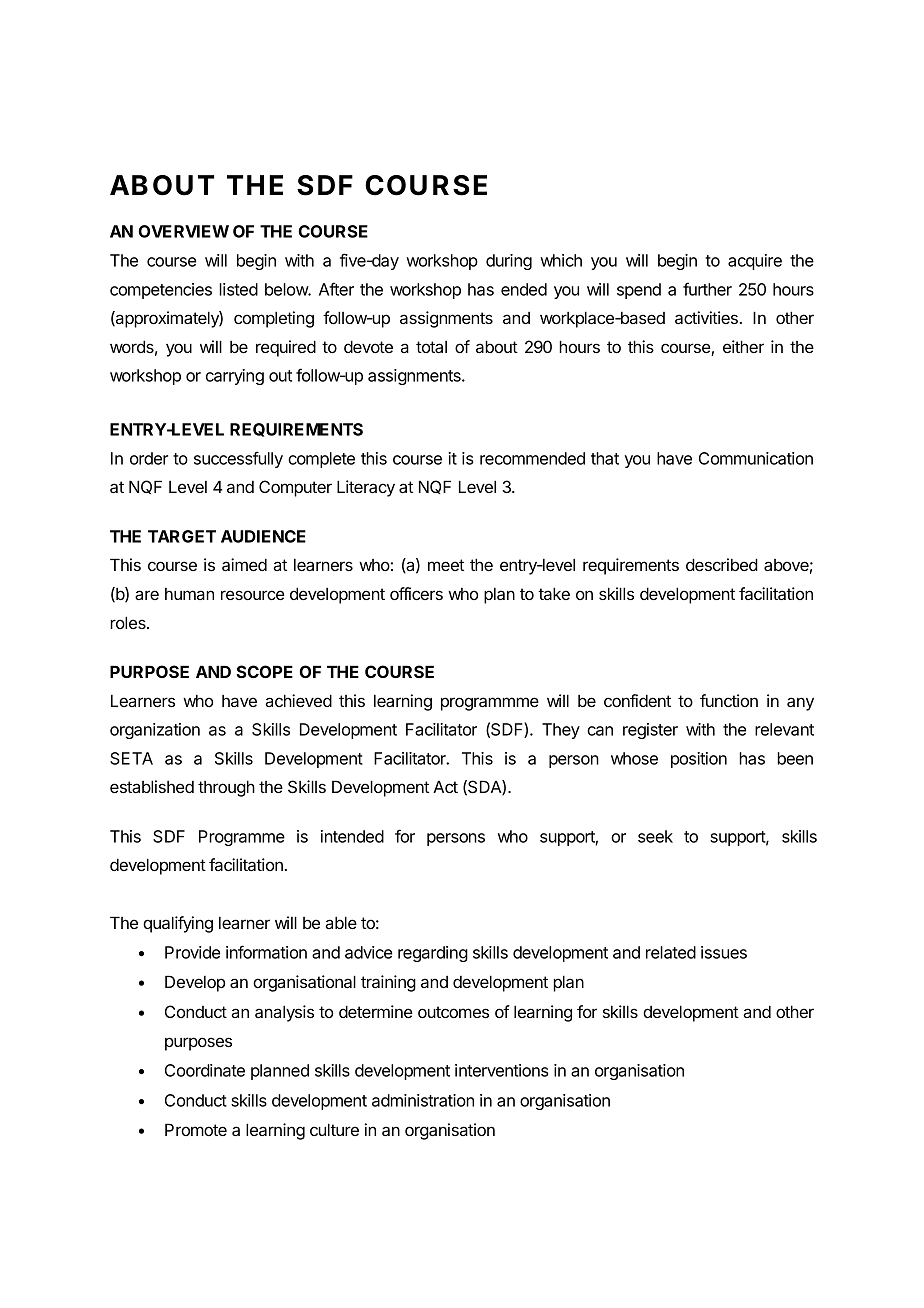 Image resolution: width=924 pixels, height=1308 pixels. Describe the element at coordinates (561, 731) in the page. I see `They` at that location.
